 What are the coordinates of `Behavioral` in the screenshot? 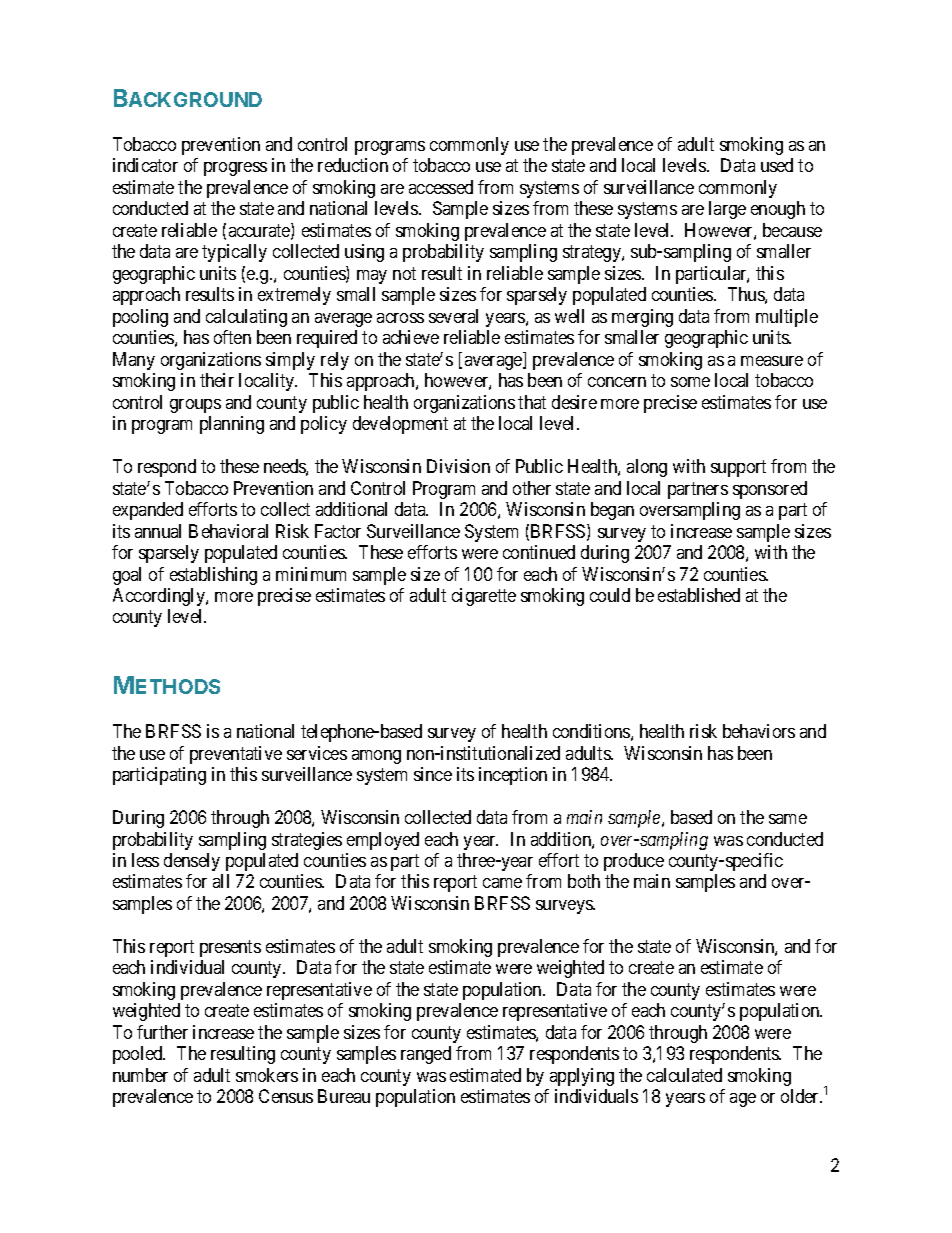 It's located at (228, 531).
